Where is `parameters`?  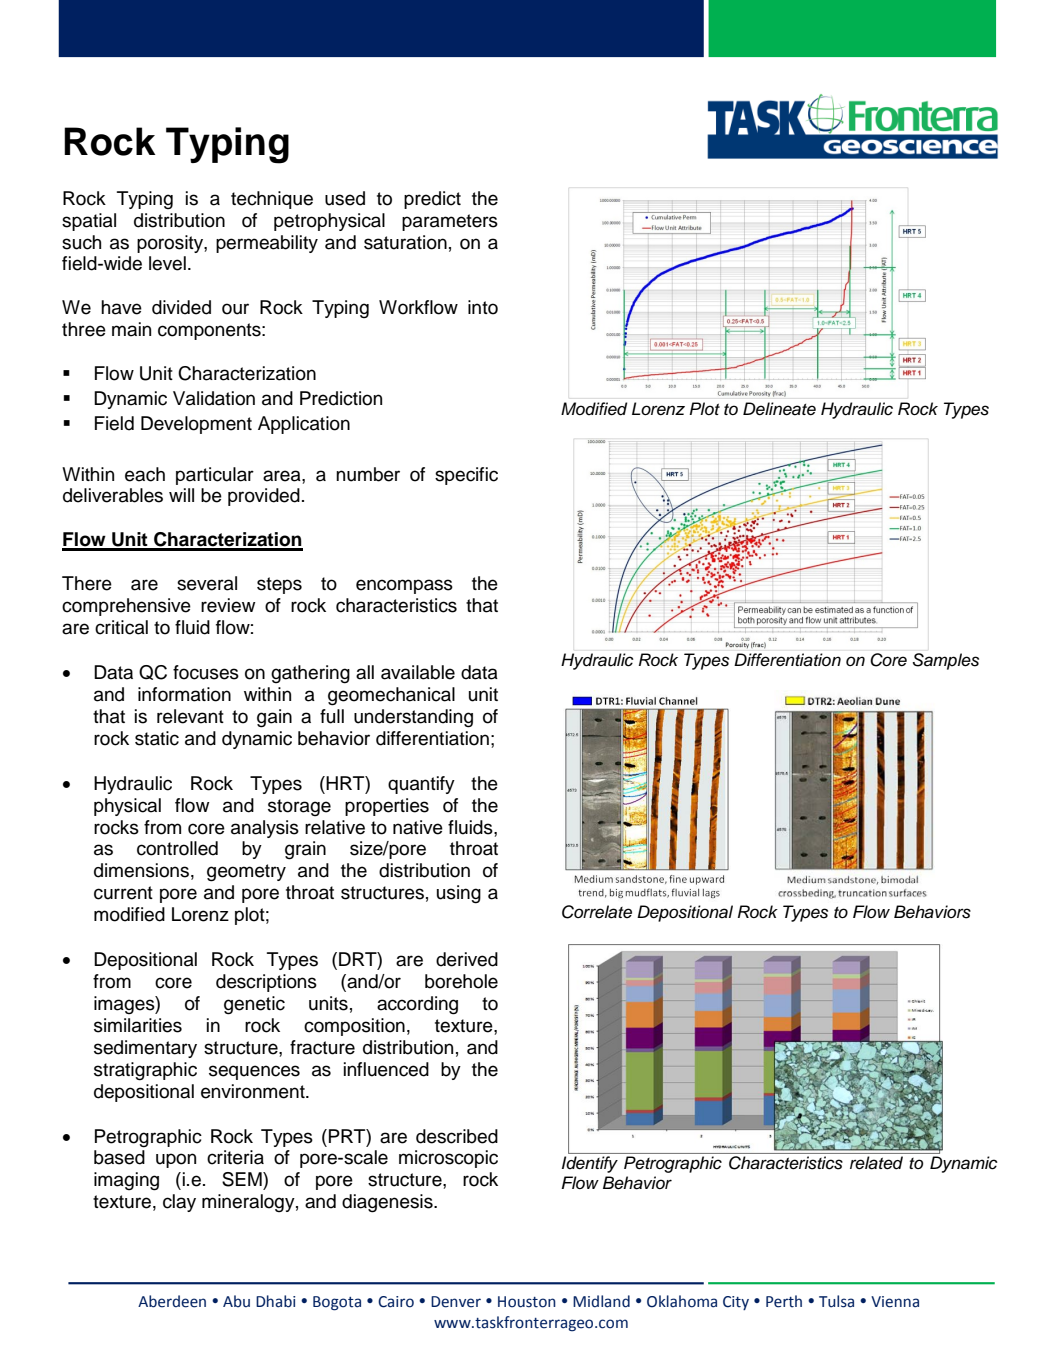
parameters is located at coordinates (450, 222).
